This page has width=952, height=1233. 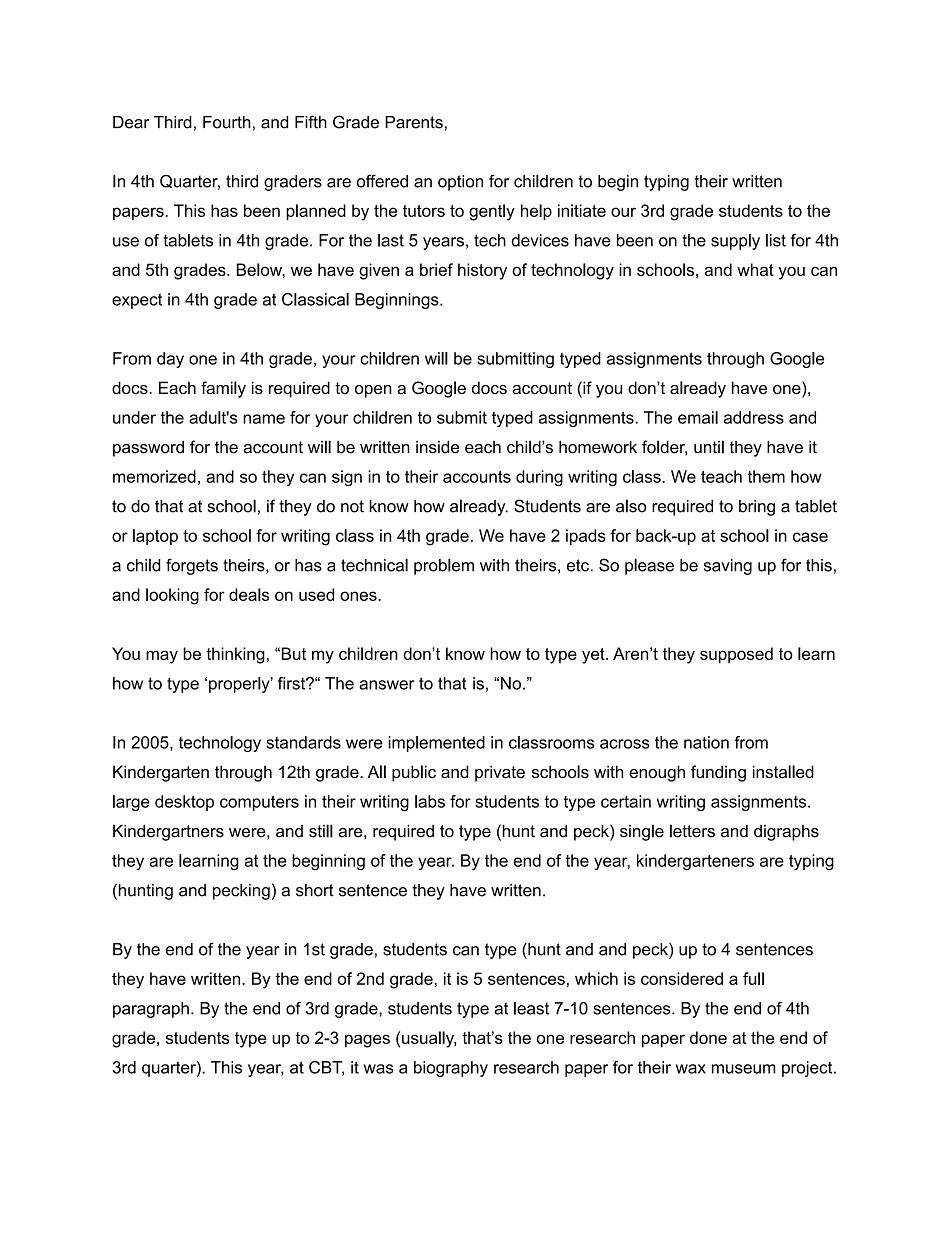 I want to click on nation, so click(x=706, y=742).
